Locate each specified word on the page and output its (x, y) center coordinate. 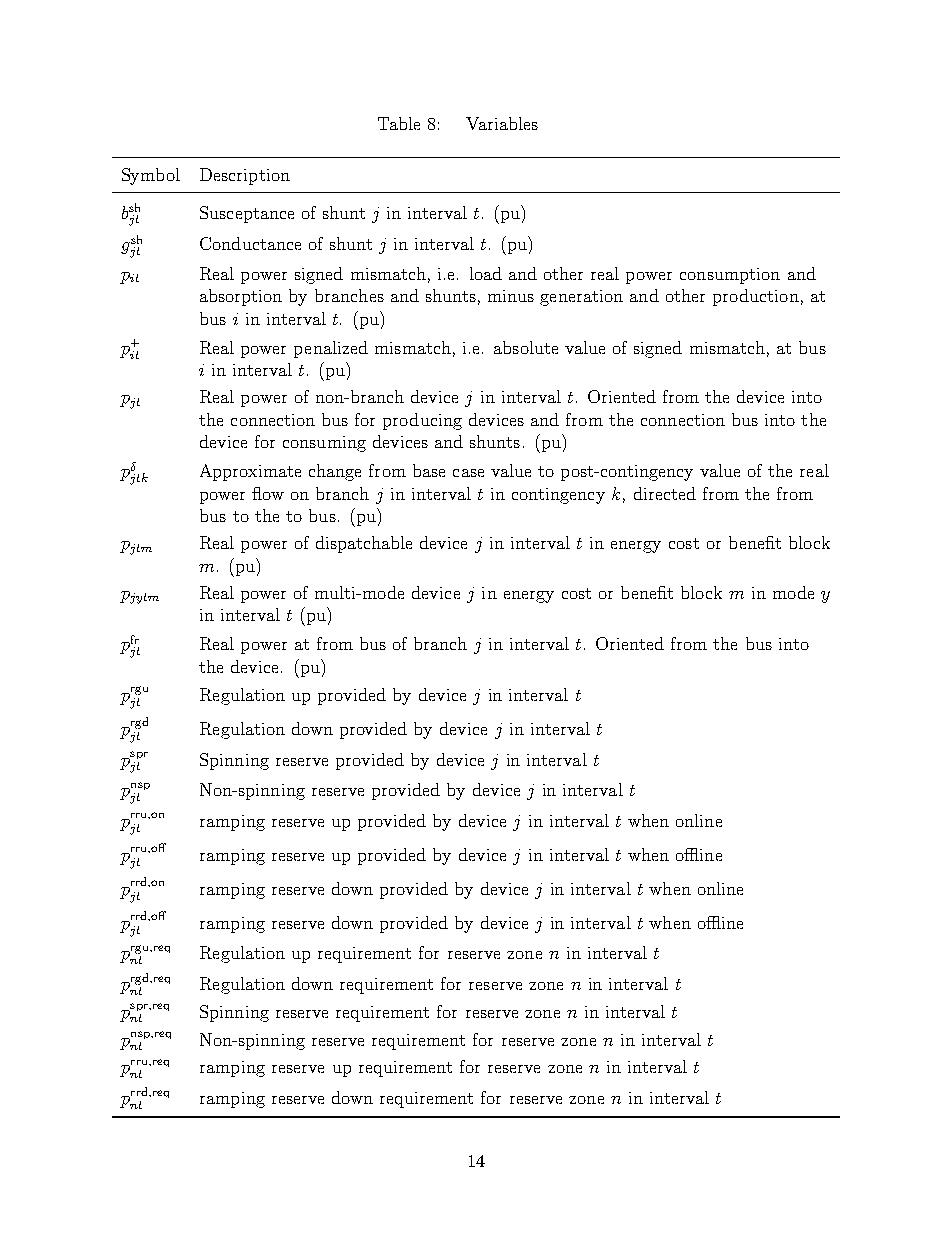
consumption (730, 276)
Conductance (250, 243)
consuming (324, 444)
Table (399, 123)
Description (245, 176)
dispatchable (364, 544)
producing (422, 421)
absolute (526, 347)
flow (268, 493)
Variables (502, 123)
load (486, 273)
